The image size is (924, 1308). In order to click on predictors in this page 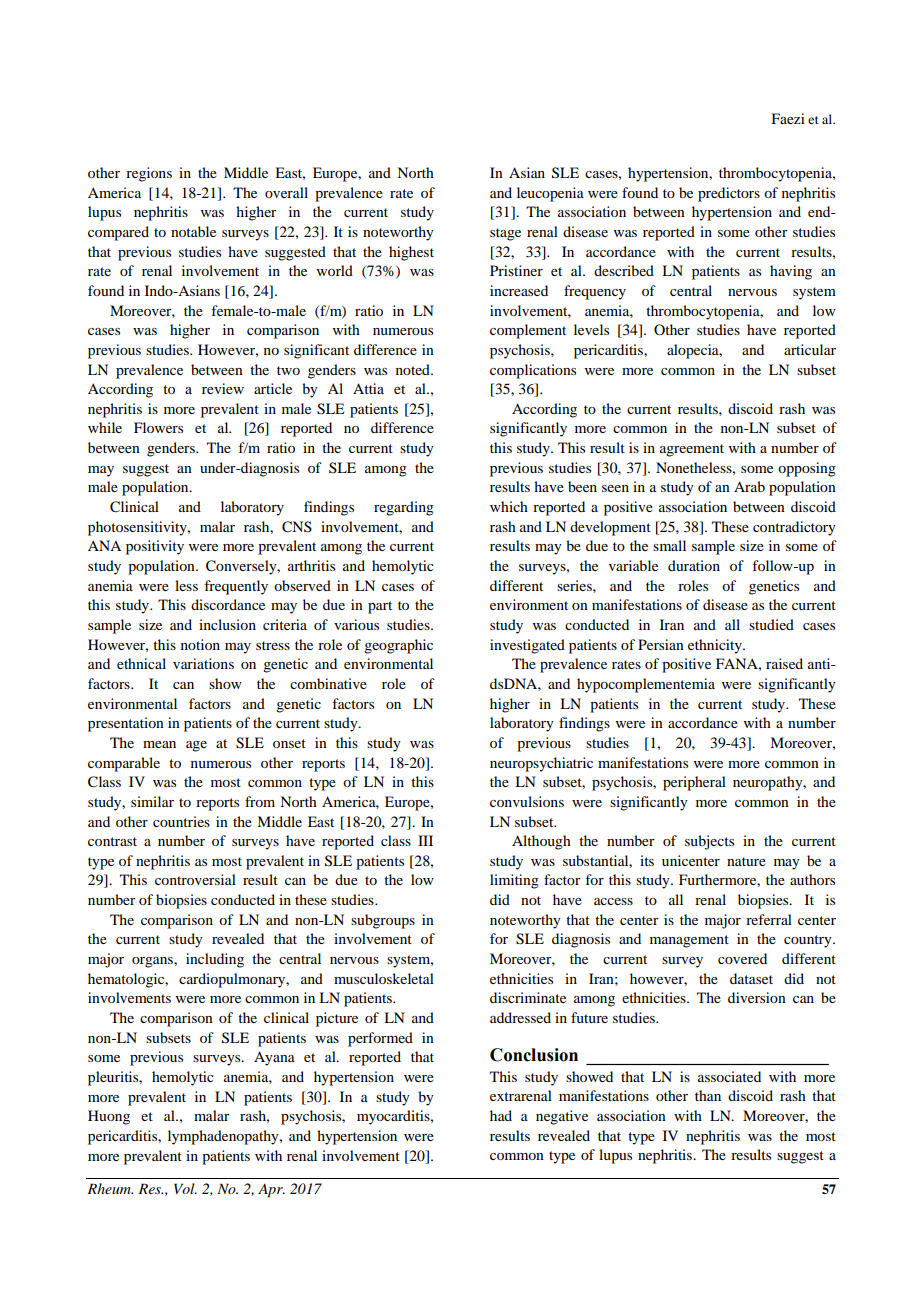, I will do `click(729, 194)`.
